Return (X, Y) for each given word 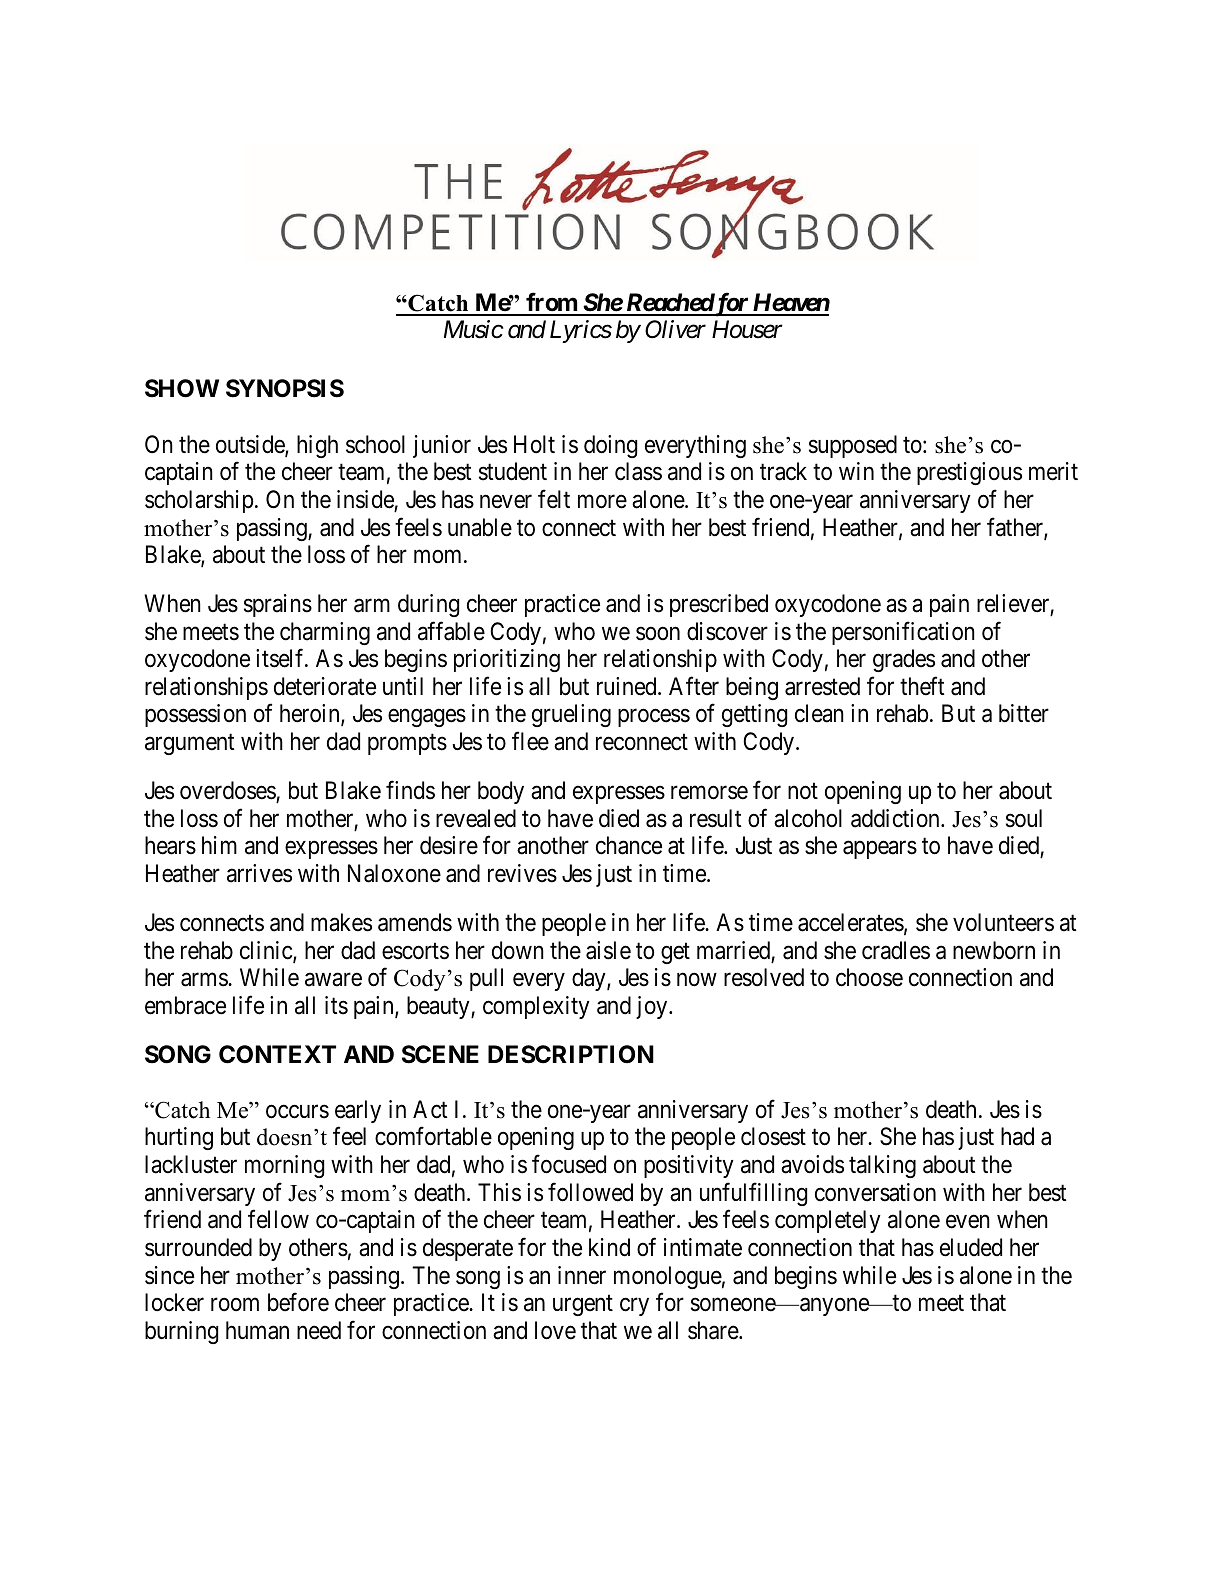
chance (629, 845)
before (298, 1302)
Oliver (675, 329)
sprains (278, 605)
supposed (853, 446)
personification (903, 633)
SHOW (182, 388)
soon (658, 634)
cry (634, 1307)
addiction (896, 818)
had (1017, 1136)
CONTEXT (277, 1054)
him (219, 845)
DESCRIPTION (571, 1054)
